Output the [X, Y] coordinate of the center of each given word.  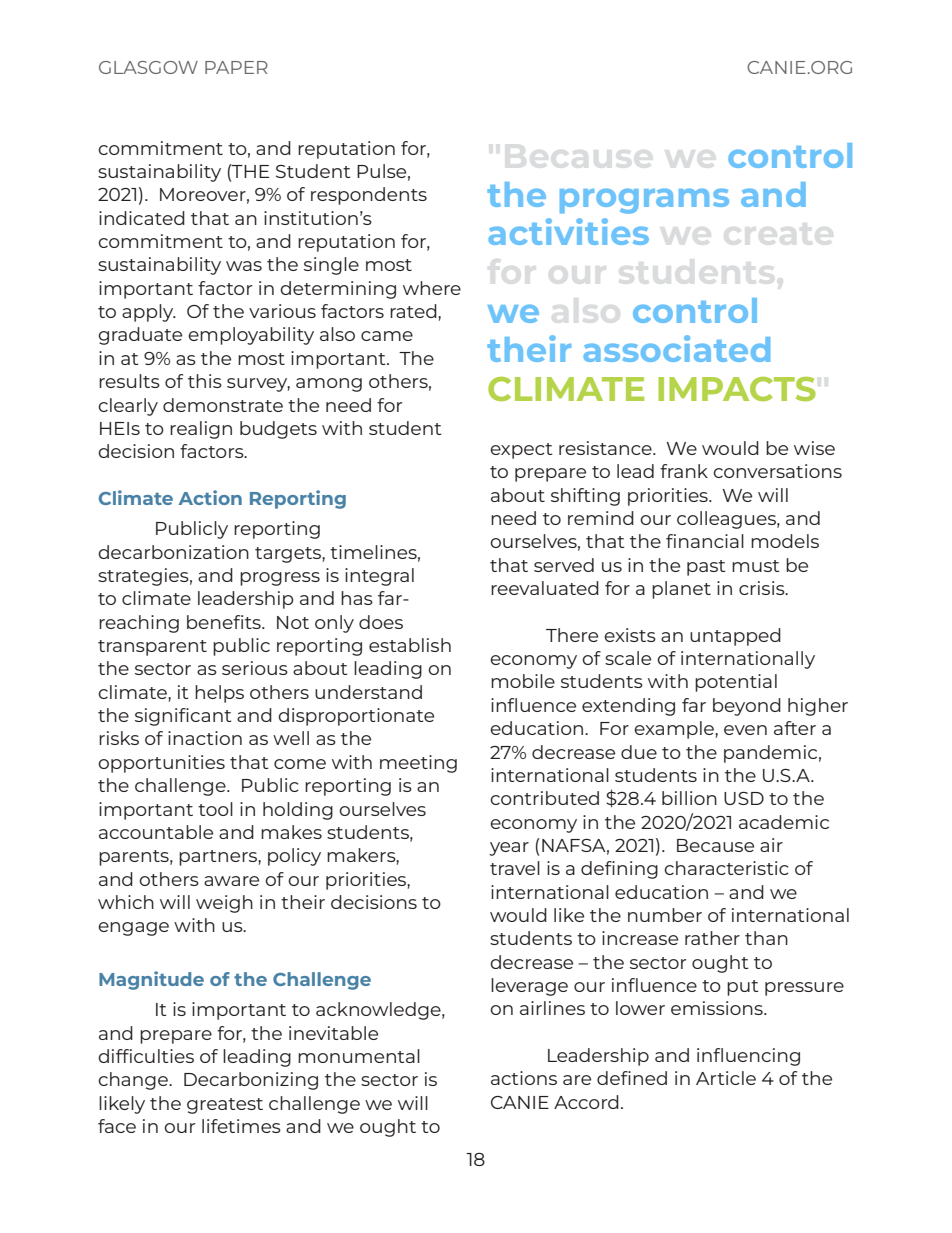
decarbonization [173, 552]
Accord [586, 1102]
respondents [369, 196]
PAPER [236, 67]
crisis [763, 588]
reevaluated [545, 588]
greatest [225, 1106]
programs [644, 201]
